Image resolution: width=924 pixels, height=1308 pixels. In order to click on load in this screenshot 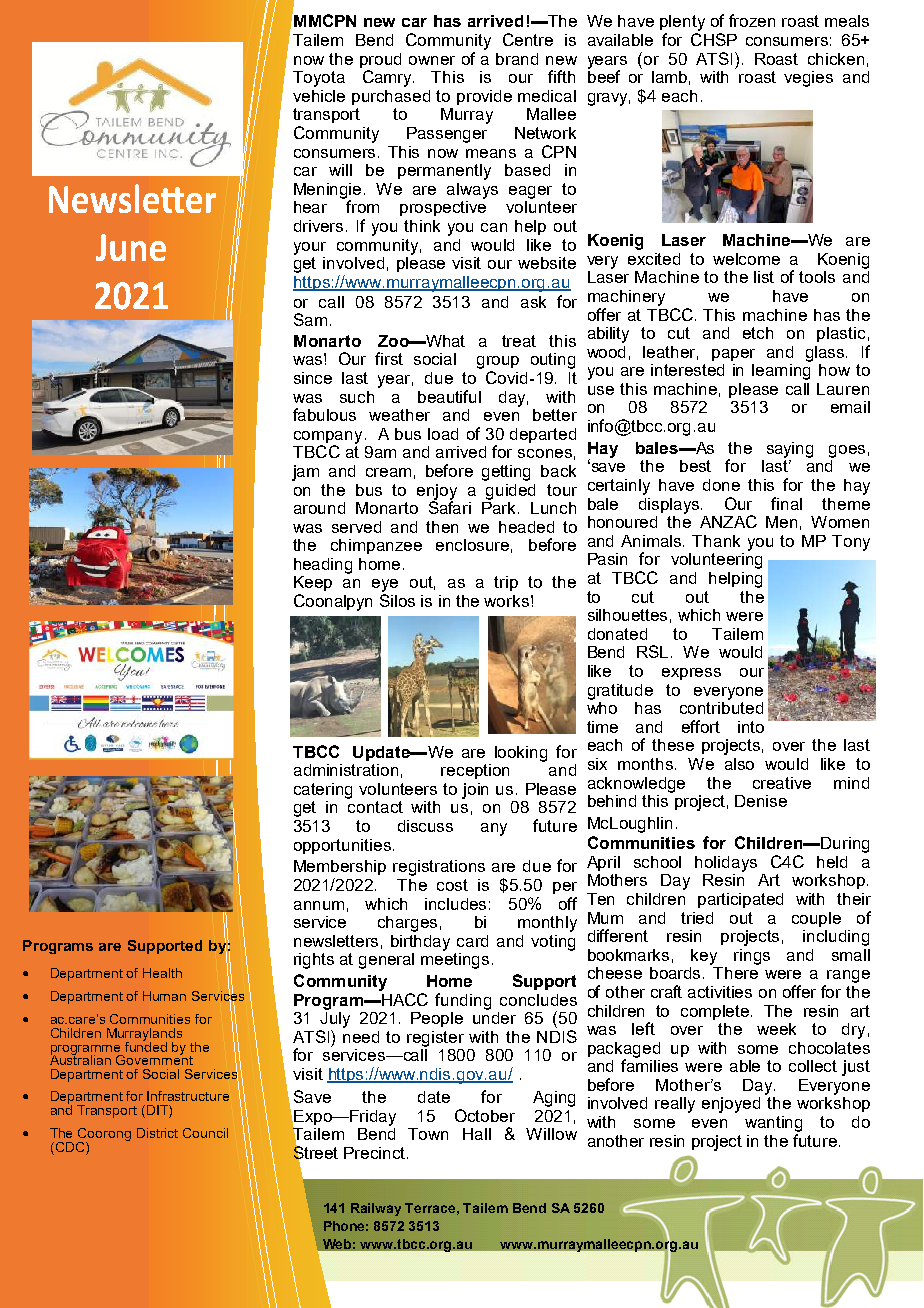, I will do `click(443, 434)`.
